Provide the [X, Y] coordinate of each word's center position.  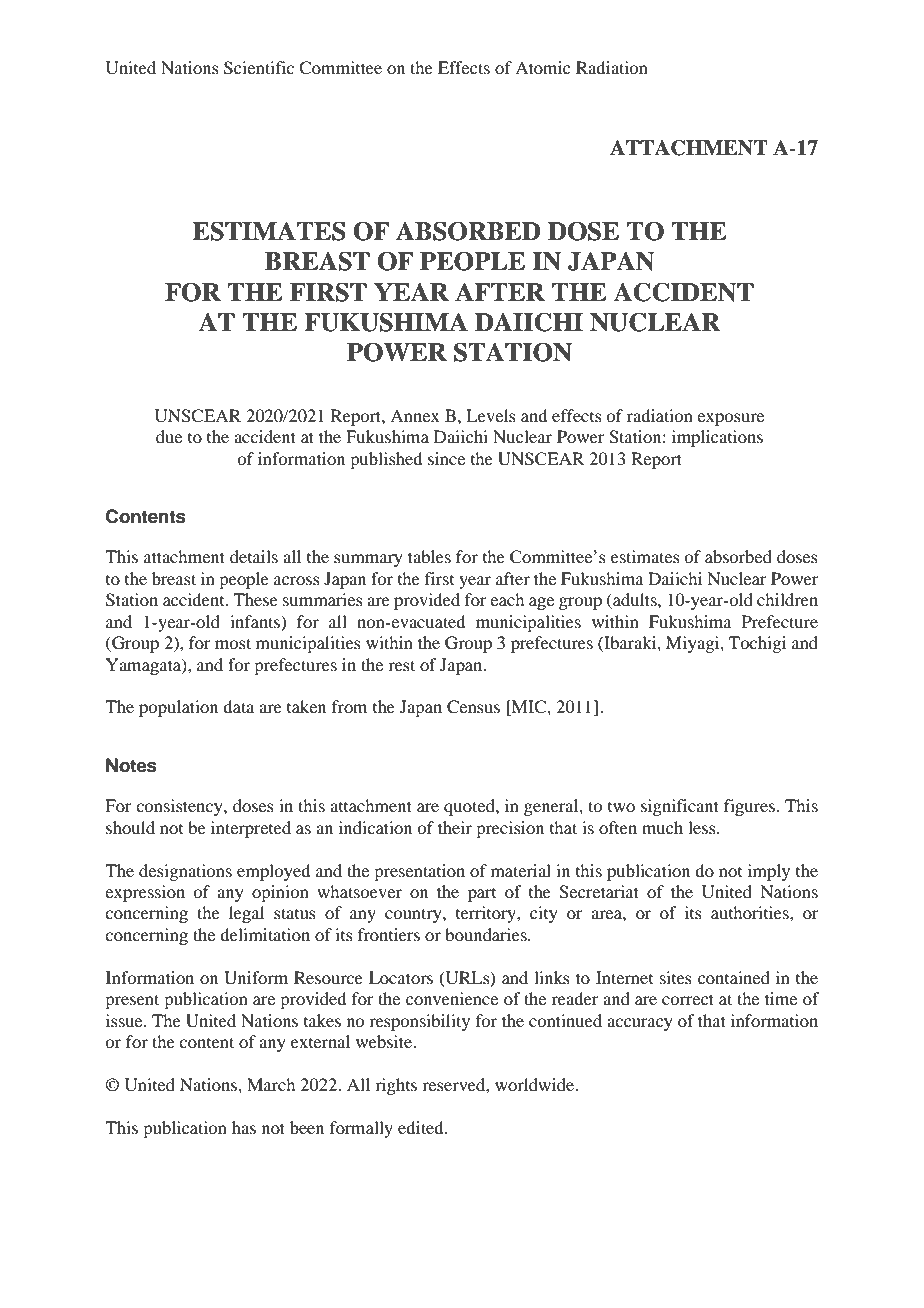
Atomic [542, 67]
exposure [730, 419]
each [507, 599]
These [255, 599]
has [244, 1127]
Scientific [259, 68]
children [787, 599]
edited [422, 1127]
